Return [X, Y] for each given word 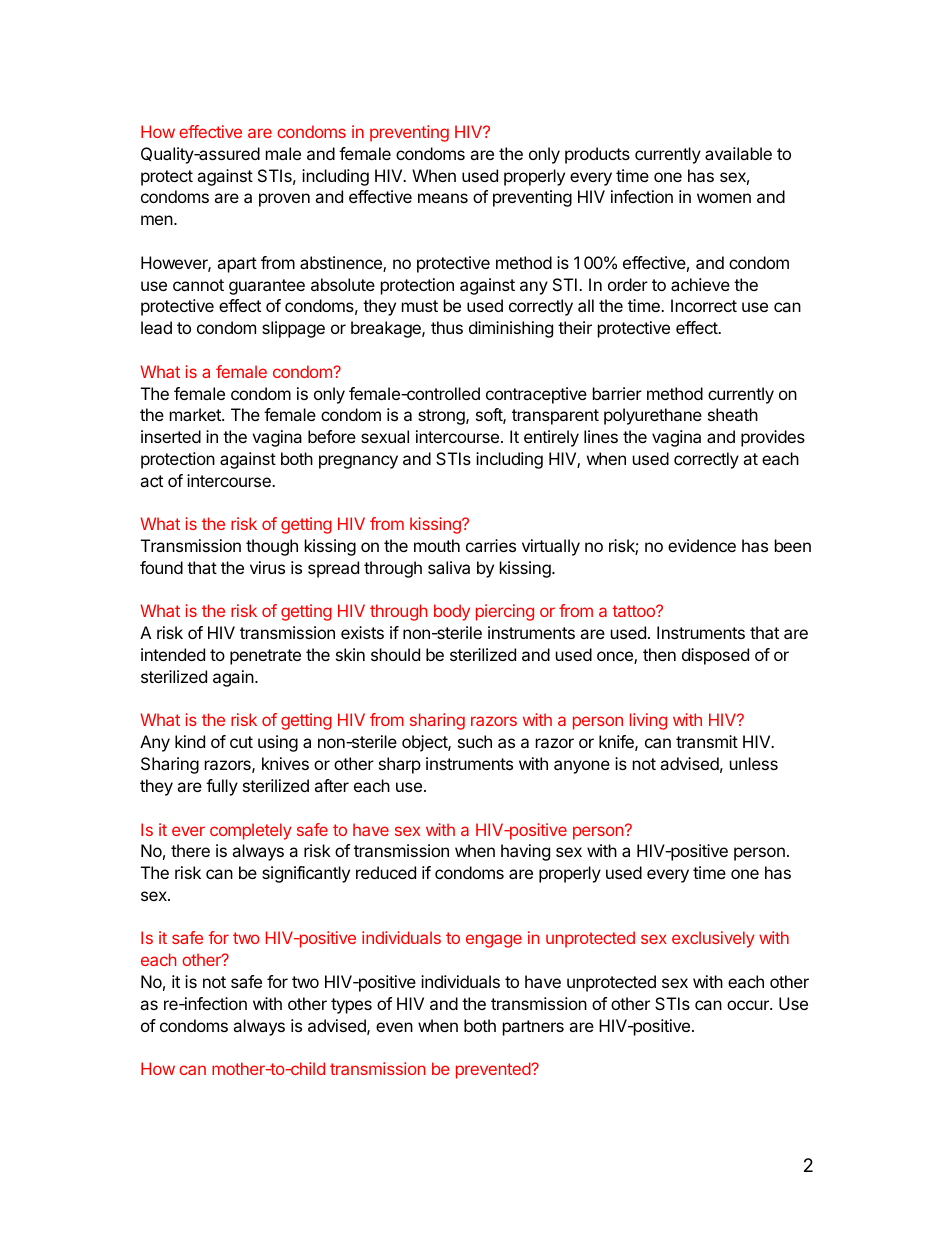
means [443, 198]
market [196, 414]
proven [284, 200]
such [475, 741]
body [452, 612]
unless [754, 763]
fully [222, 787]
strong [442, 417]
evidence [702, 545]
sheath [733, 414]
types [351, 1006]
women [724, 198]
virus [267, 567]
